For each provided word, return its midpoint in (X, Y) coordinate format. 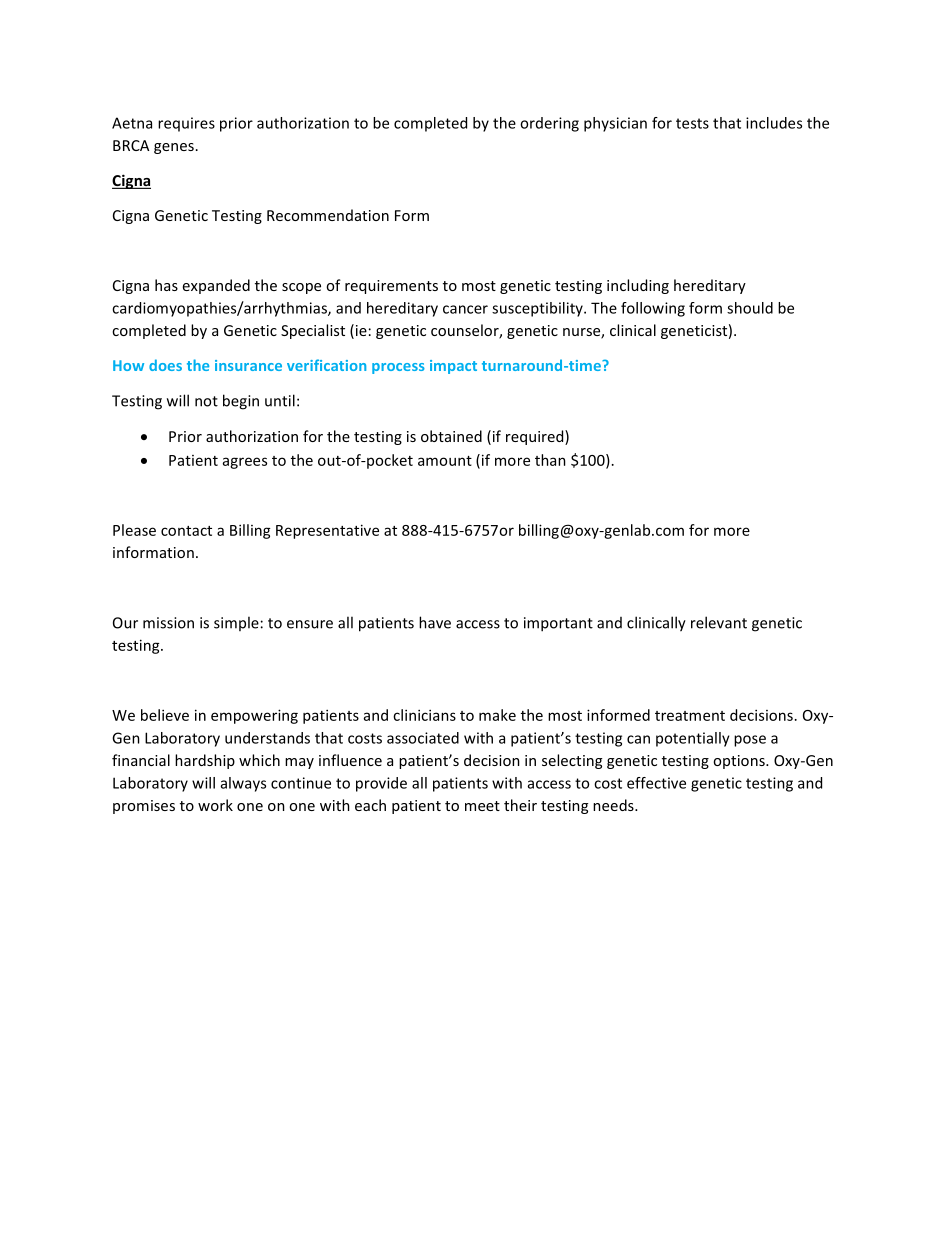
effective (656, 783)
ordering (549, 124)
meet (482, 806)
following (653, 309)
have (435, 622)
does (165, 365)
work (215, 805)
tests (692, 123)
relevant (719, 622)
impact (453, 367)
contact (186, 531)
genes (174, 148)
